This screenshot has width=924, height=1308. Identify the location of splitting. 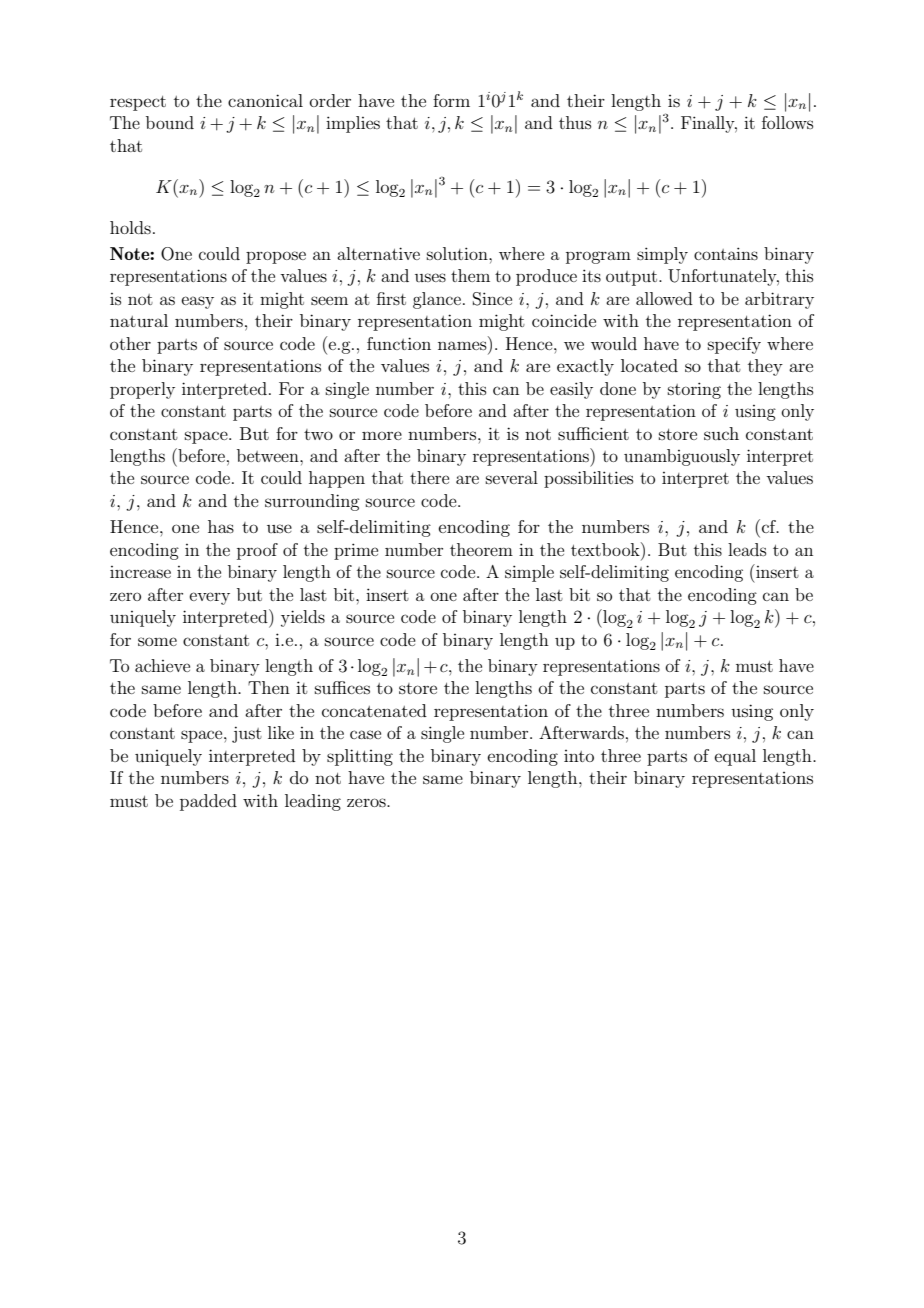
(360, 757).
